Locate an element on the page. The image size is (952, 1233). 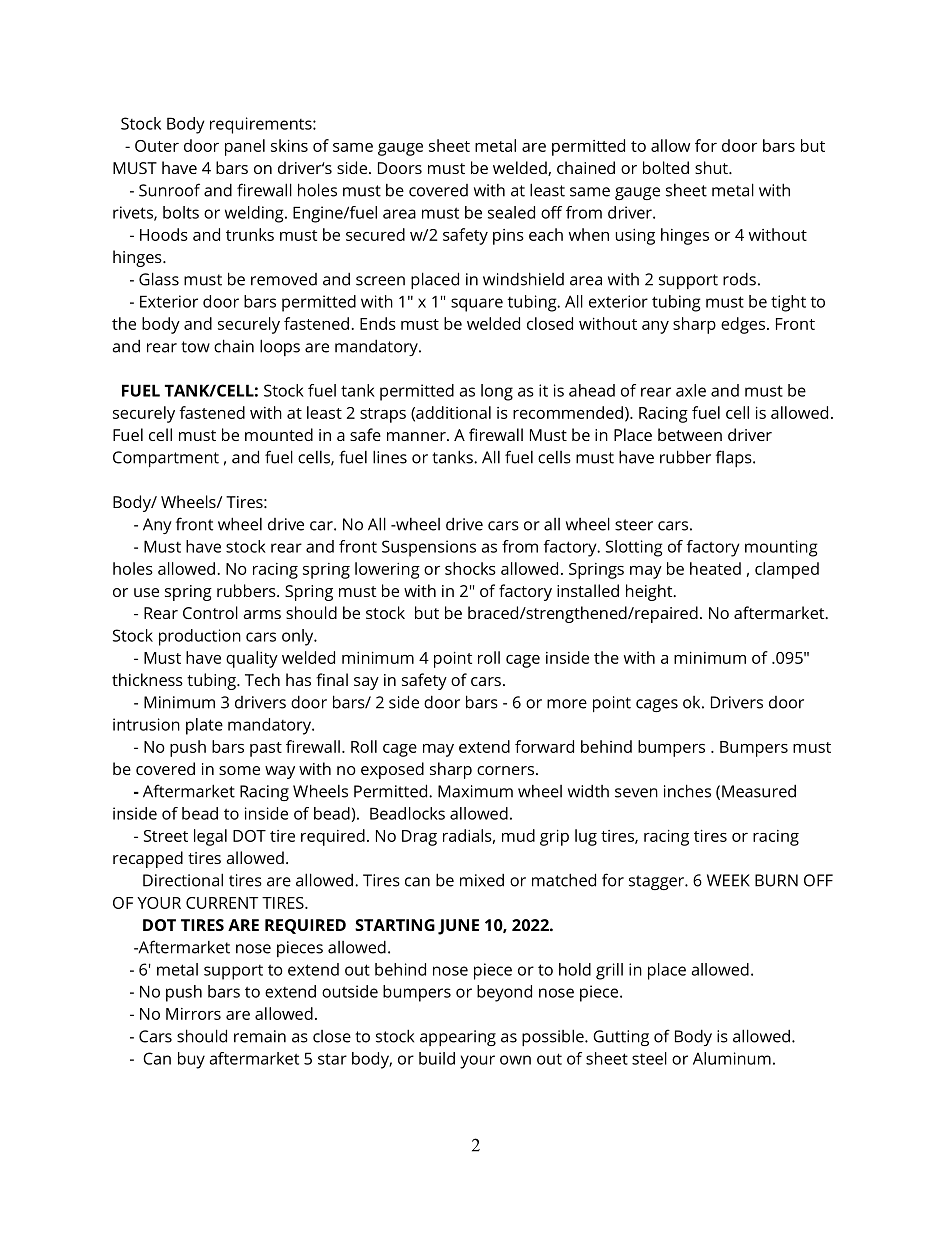
axle is located at coordinates (691, 390).
